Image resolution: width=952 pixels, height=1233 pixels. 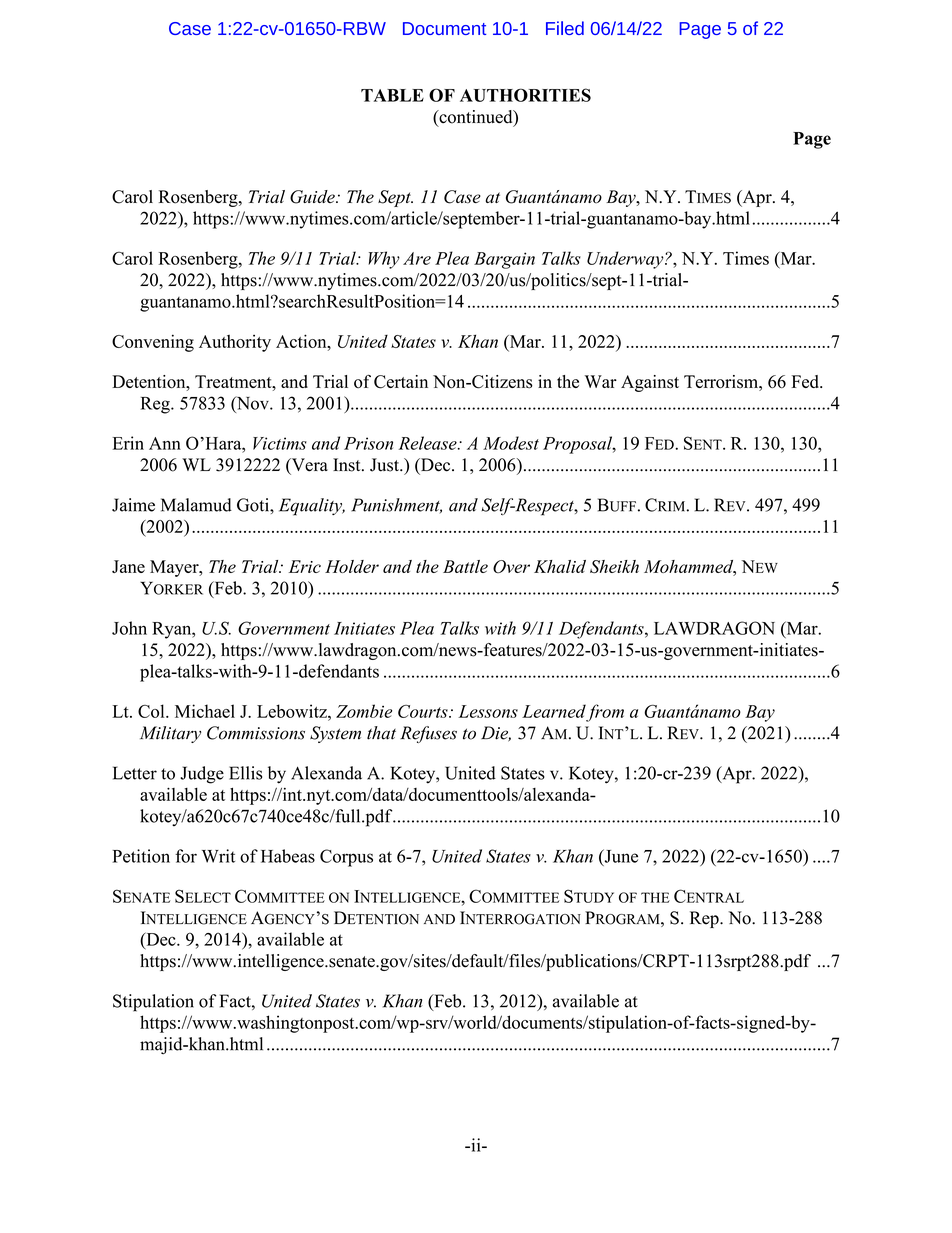 What do you see at coordinates (392, 95) in the screenshot?
I see `TABLE` at bounding box center [392, 95].
